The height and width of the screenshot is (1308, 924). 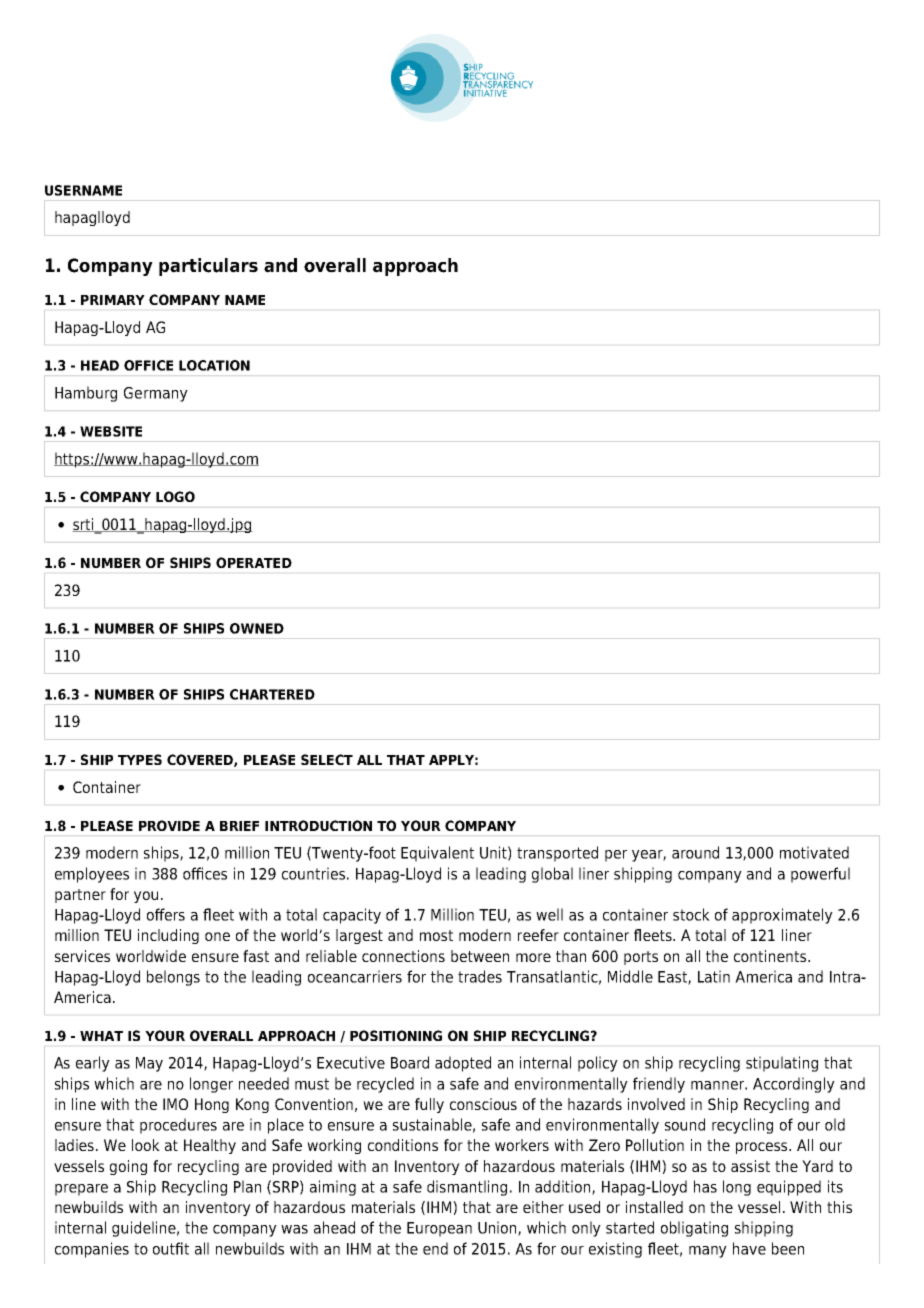 What do you see at coordinates (695, 852) in the screenshot?
I see `around` at bounding box center [695, 852].
